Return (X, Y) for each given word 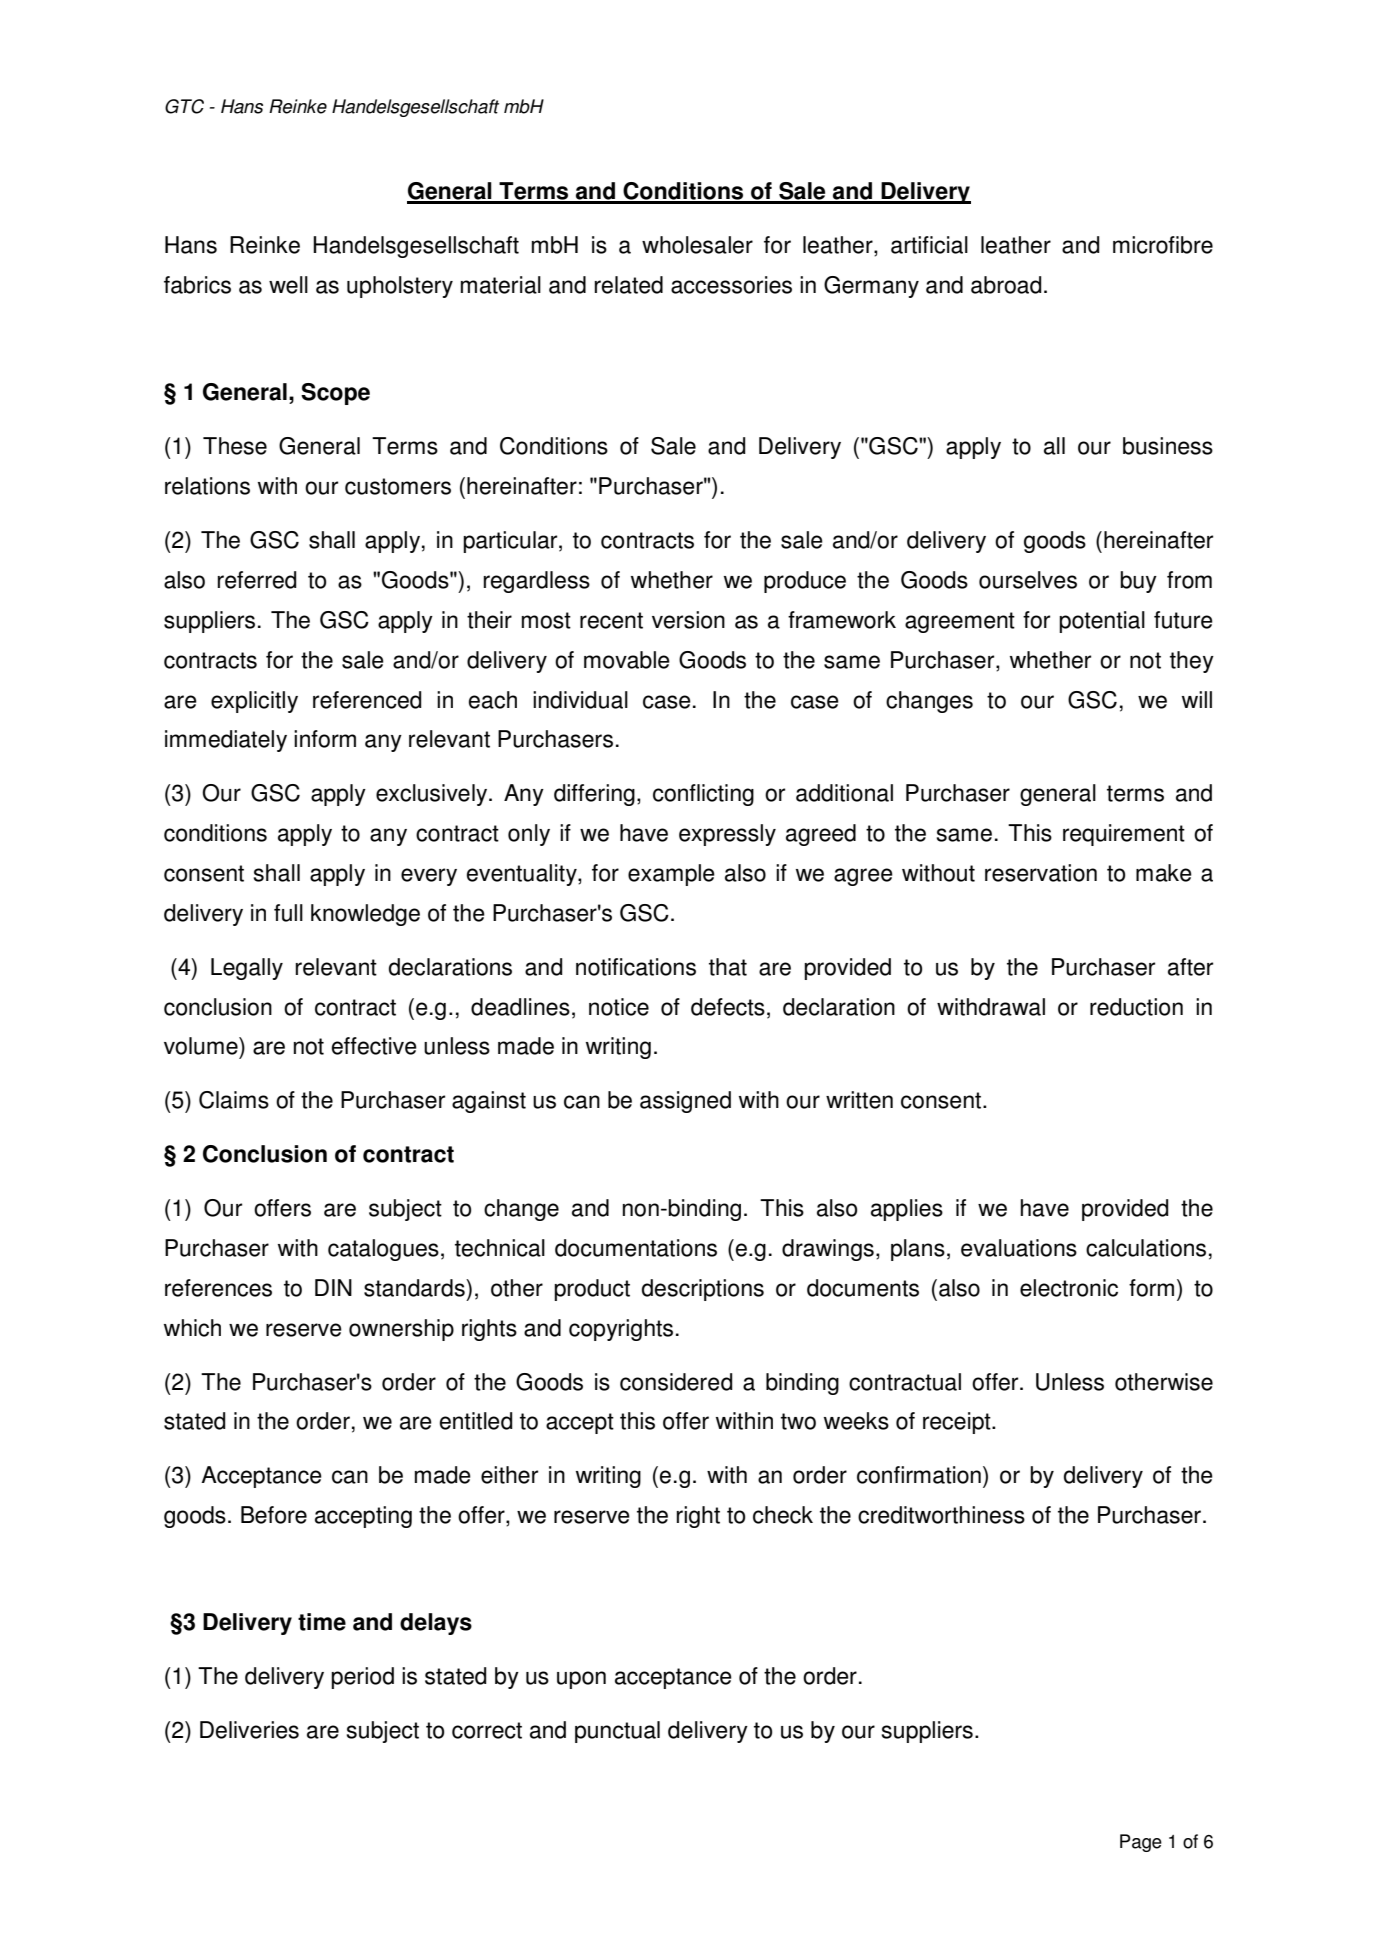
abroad (1006, 285)
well (288, 285)
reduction (1136, 1007)
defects (728, 1007)
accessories (731, 285)
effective (374, 1046)
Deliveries (249, 1730)
